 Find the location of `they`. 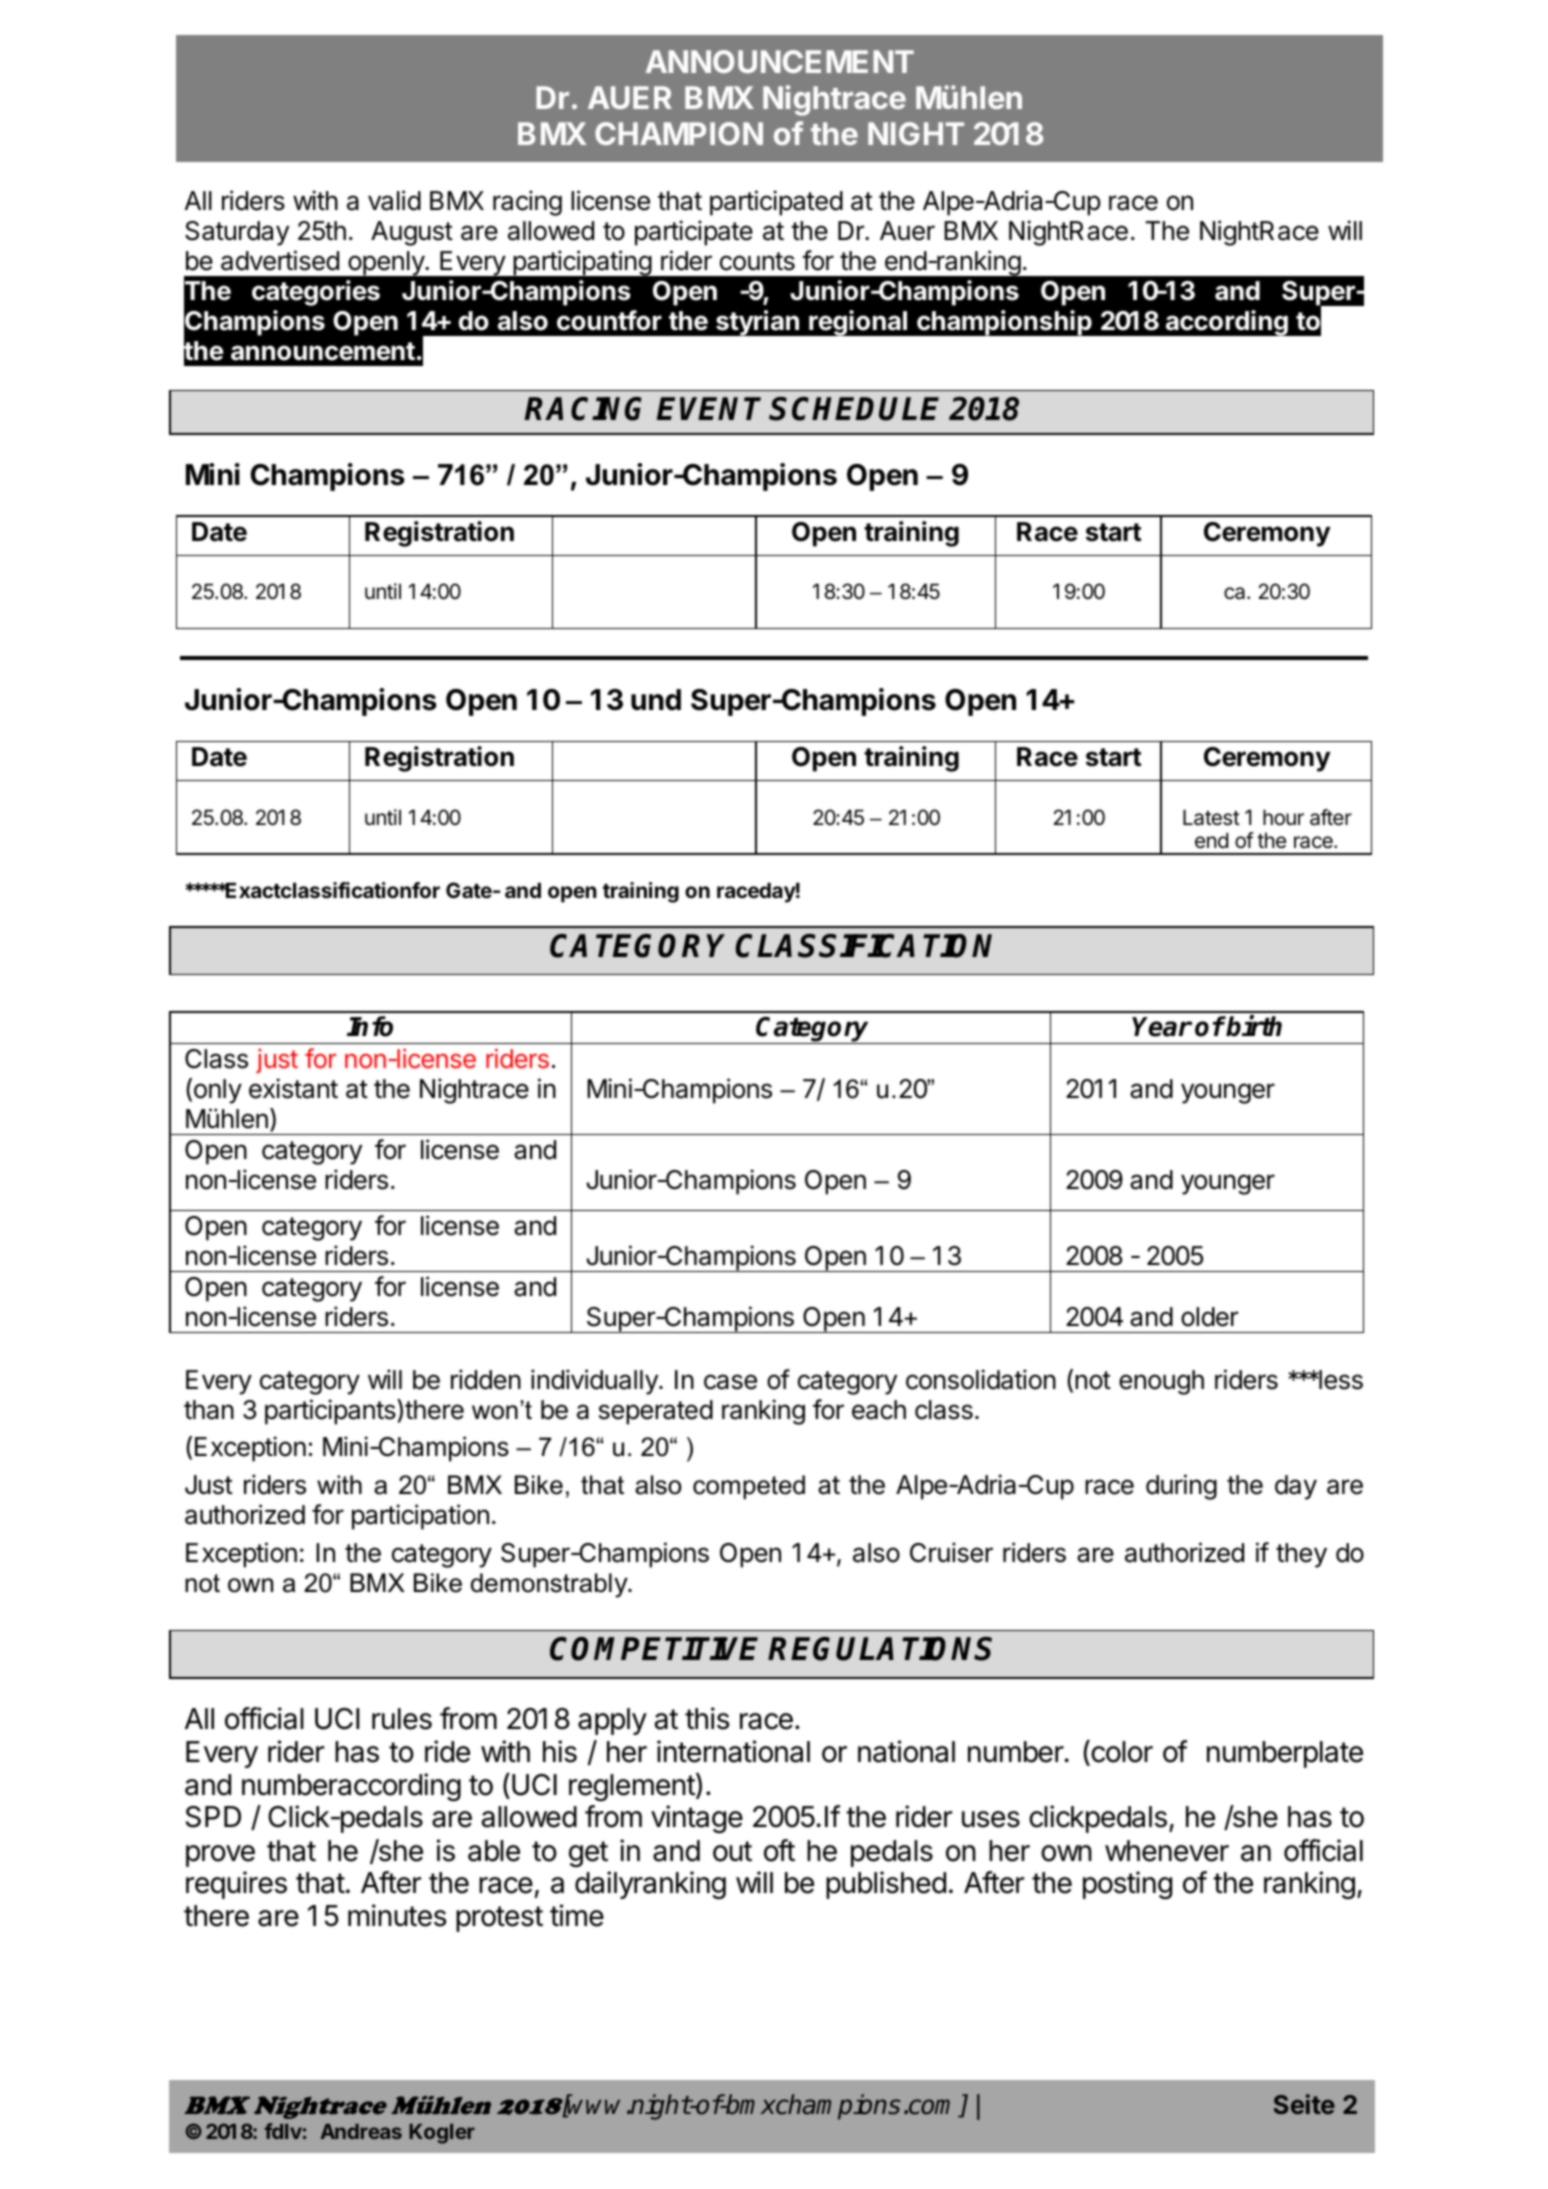

they is located at coordinates (1301, 1555).
